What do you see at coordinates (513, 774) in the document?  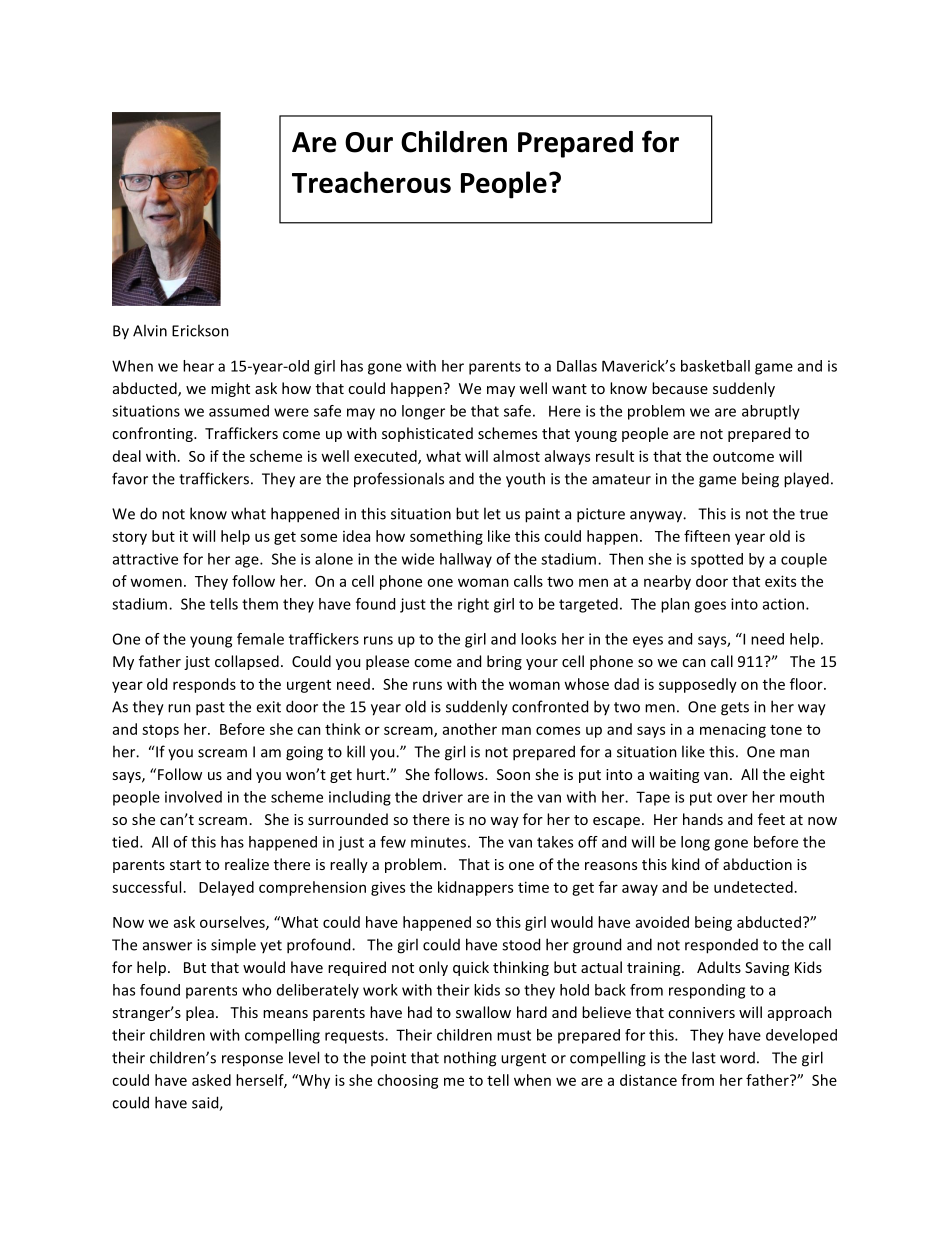 I see `Soon` at bounding box center [513, 774].
